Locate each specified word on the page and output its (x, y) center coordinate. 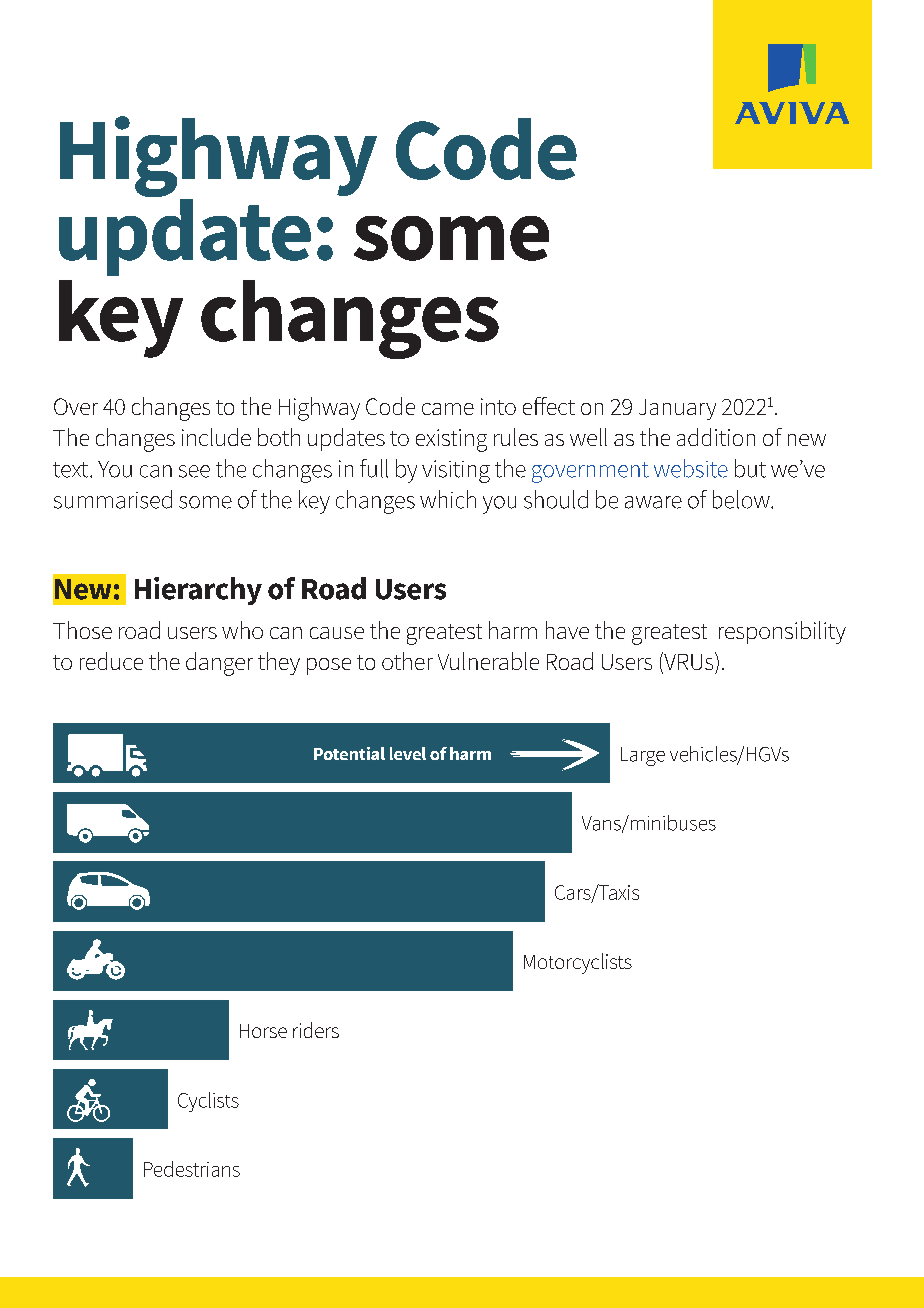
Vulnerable (488, 661)
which (448, 499)
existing (451, 440)
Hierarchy (198, 591)
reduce (111, 661)
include (216, 437)
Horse (263, 1031)
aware (653, 502)
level (408, 753)
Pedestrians (192, 1169)
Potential (349, 753)
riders (316, 1030)
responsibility (782, 632)
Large (643, 756)
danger (219, 664)
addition (716, 437)
